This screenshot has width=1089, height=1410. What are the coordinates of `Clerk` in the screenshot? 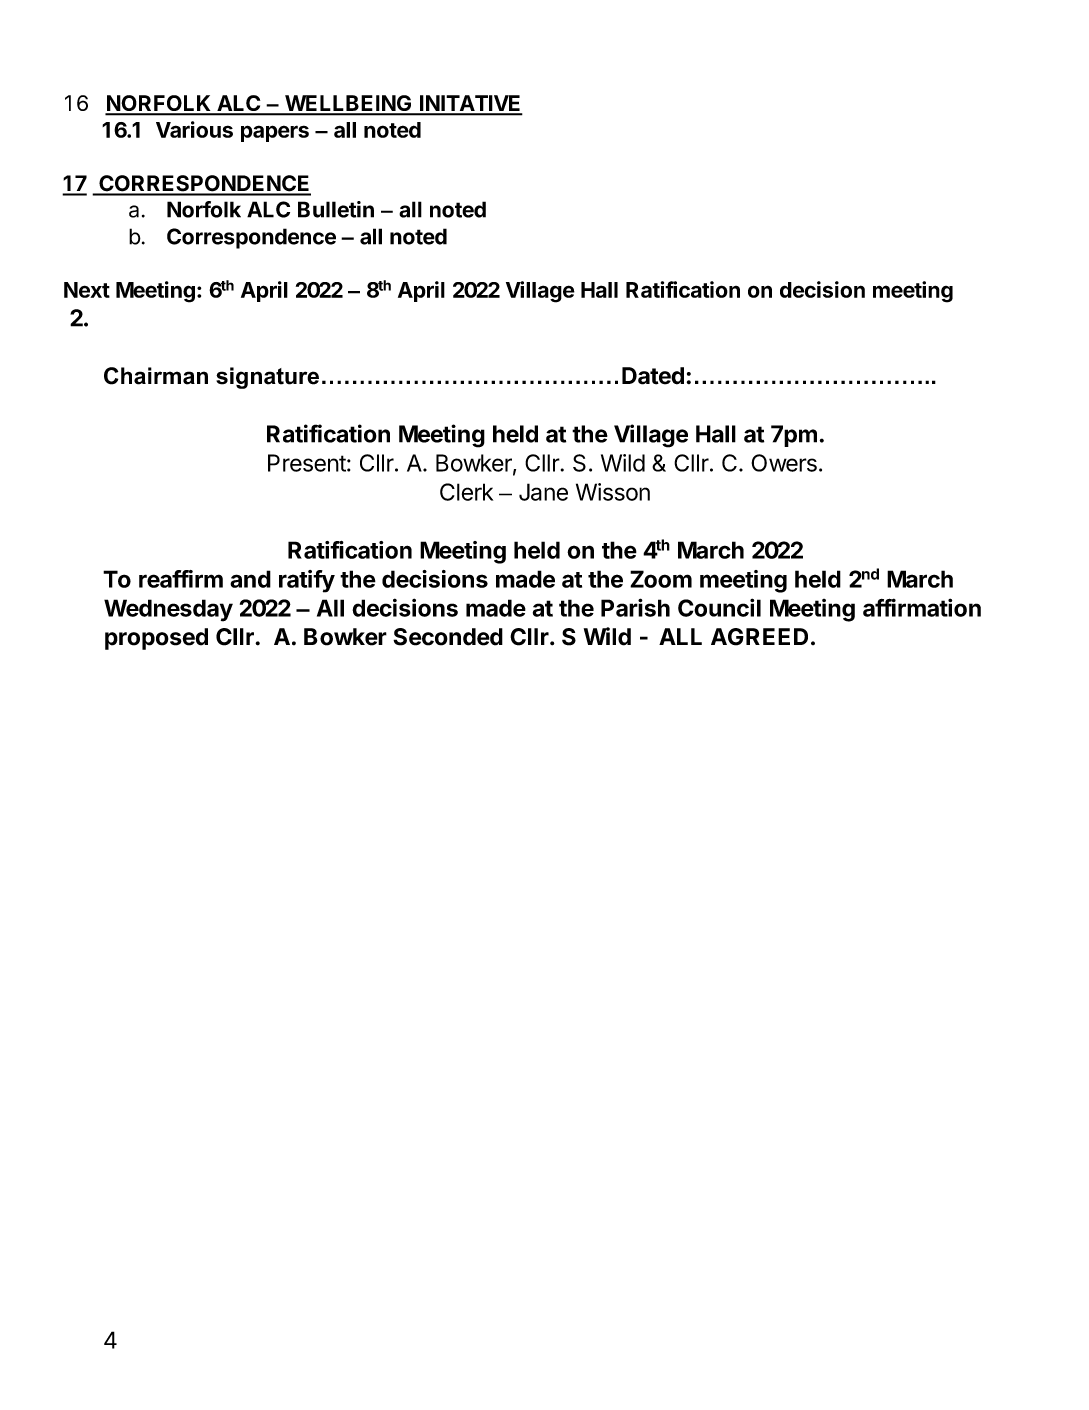 It's located at (466, 492).
